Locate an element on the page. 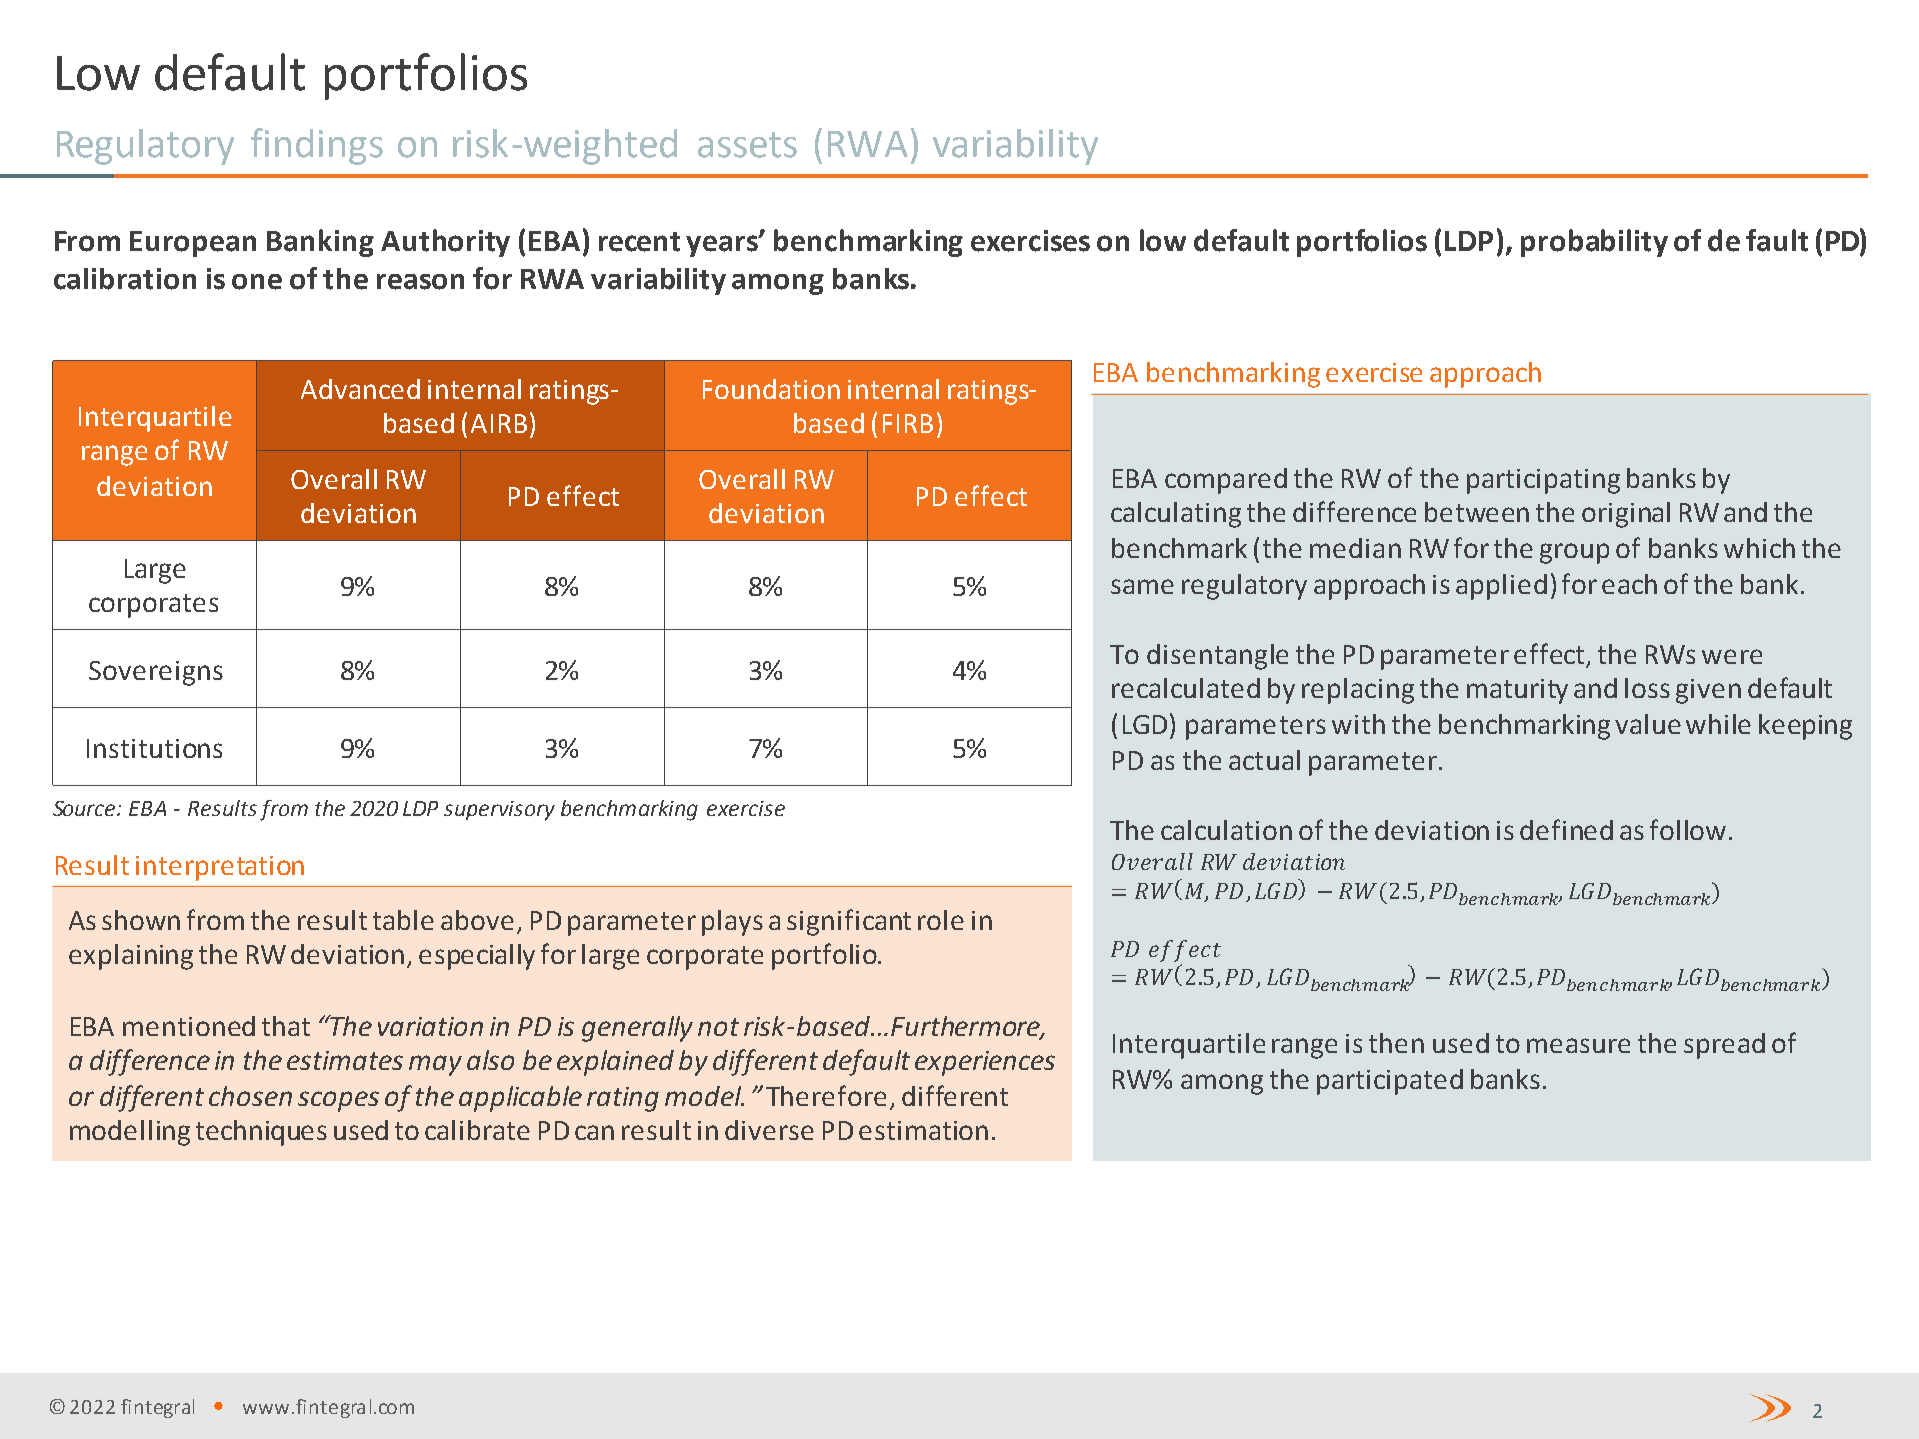 This page has width=1919, height=1439. scopes is located at coordinates (338, 1101).
